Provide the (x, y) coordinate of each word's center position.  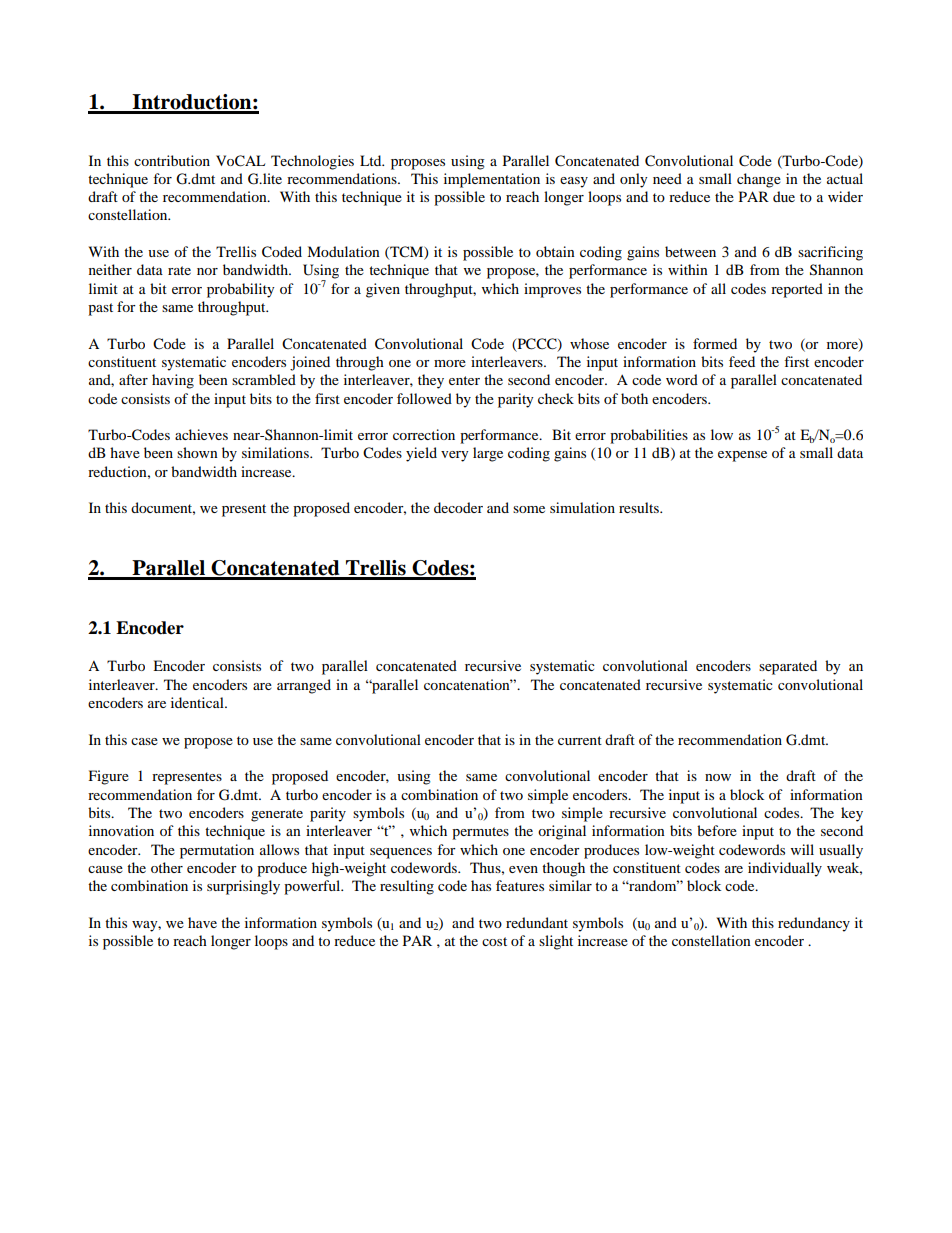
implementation (492, 180)
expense (742, 456)
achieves (201, 434)
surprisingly (243, 887)
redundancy (814, 924)
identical (198, 702)
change (759, 180)
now (718, 777)
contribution (172, 160)
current (580, 740)
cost (494, 941)
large (488, 454)
